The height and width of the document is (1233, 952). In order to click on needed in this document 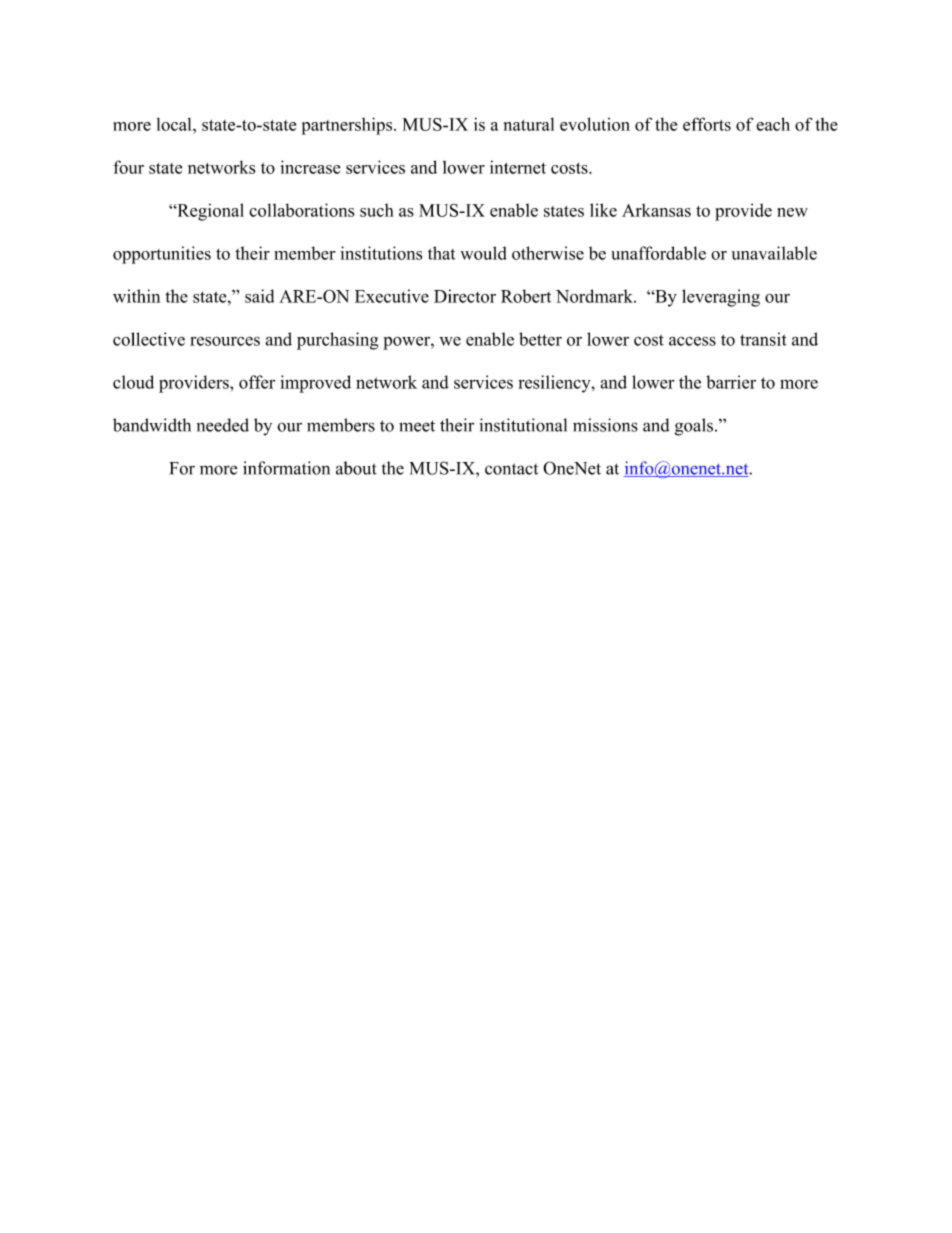, I will do `click(223, 425)`.
